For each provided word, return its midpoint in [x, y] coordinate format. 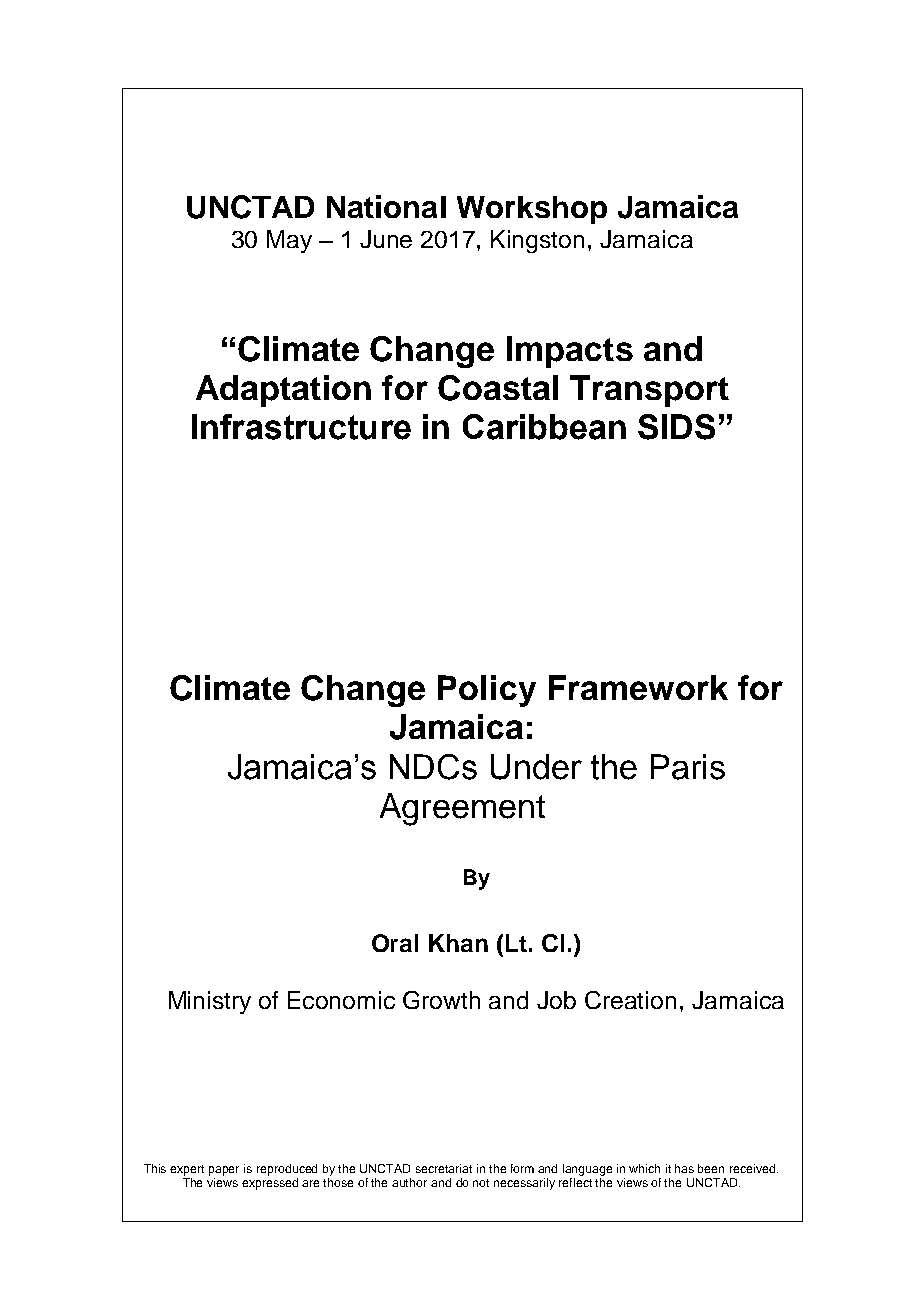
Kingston [537, 241]
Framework [638, 687]
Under [536, 767]
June [386, 239]
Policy [487, 691]
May [289, 241]
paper [224, 1171]
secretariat [444, 1168]
